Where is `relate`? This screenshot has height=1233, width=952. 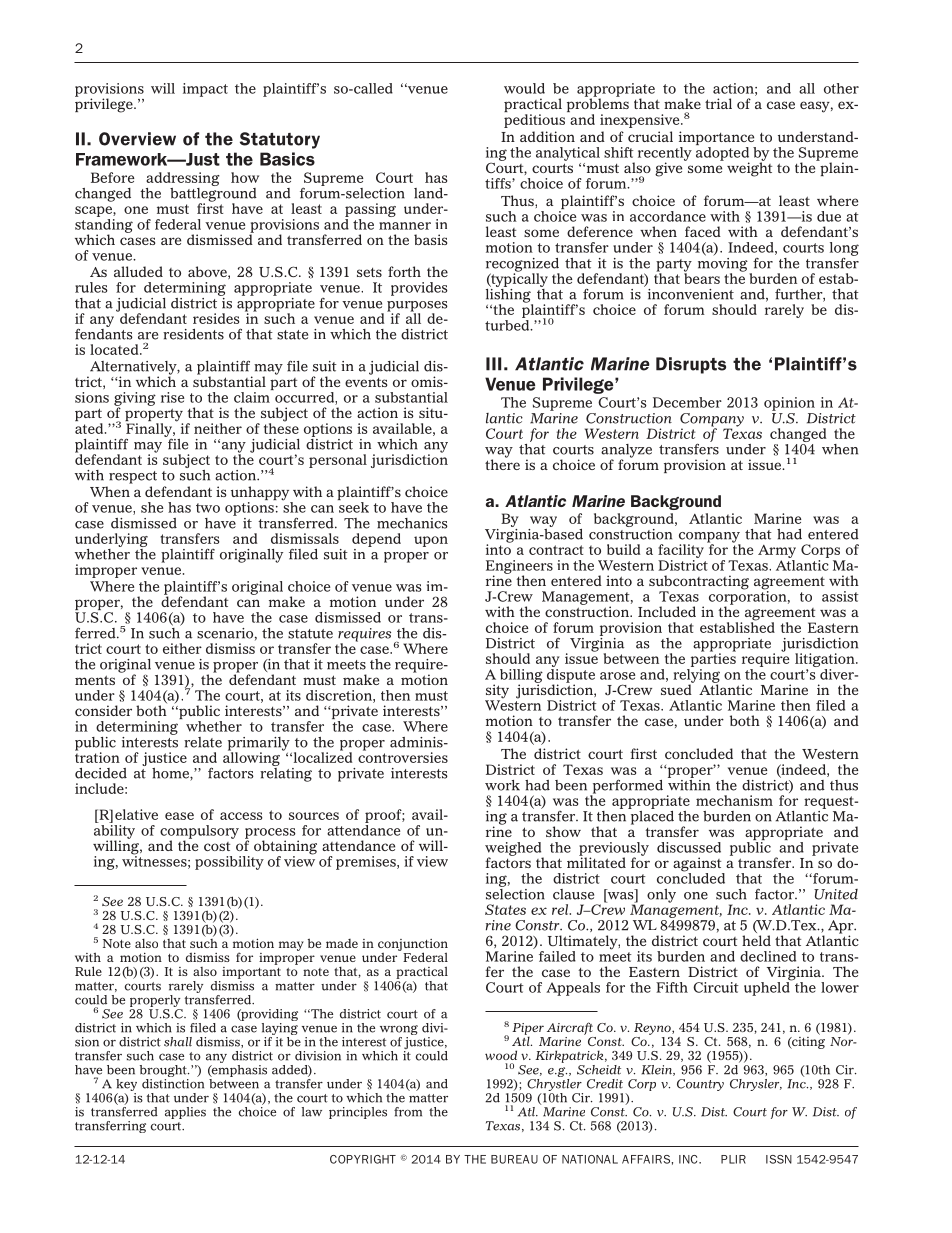 relate is located at coordinates (203, 742).
